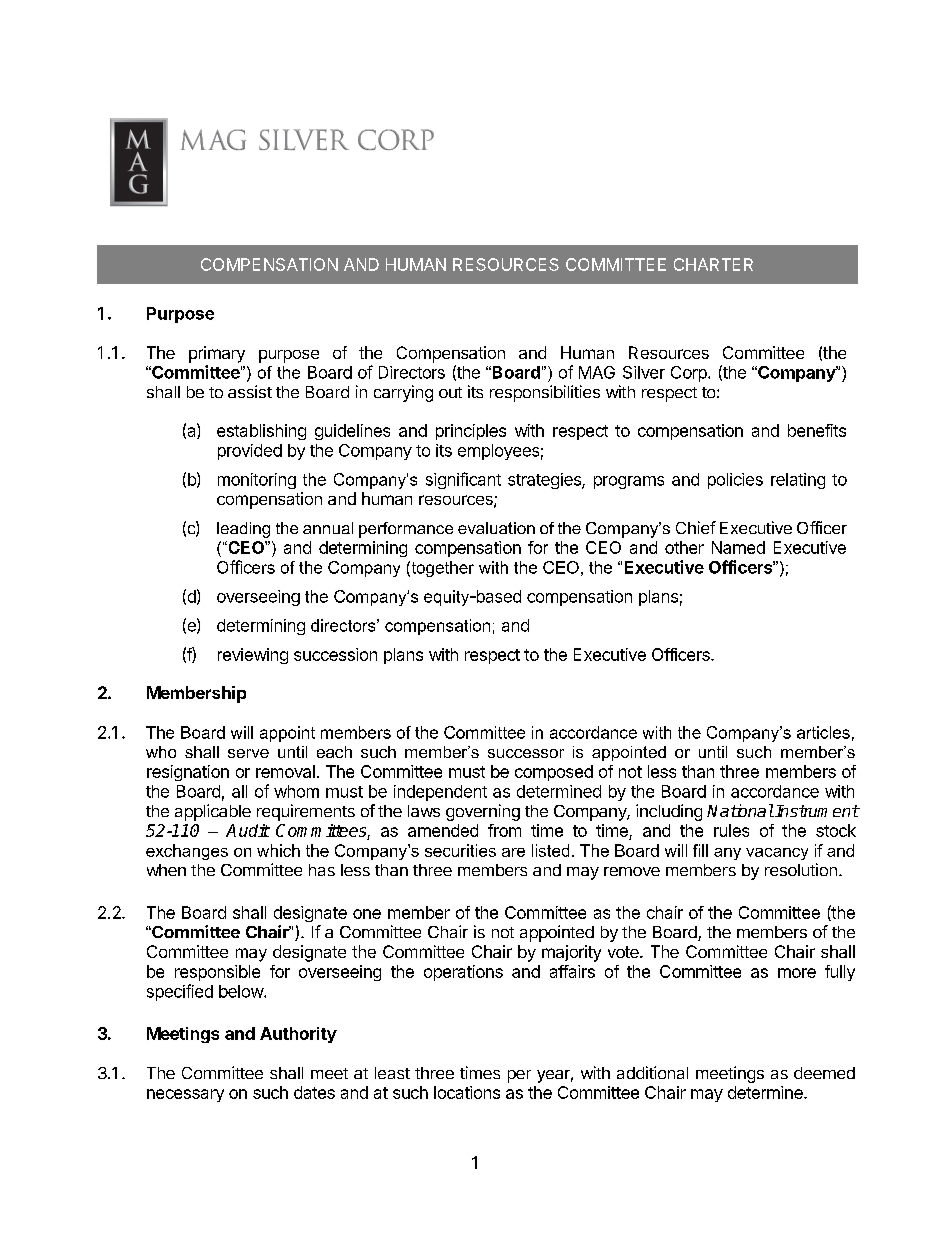 The width and height of the screenshot is (952, 1233). What do you see at coordinates (278, 850) in the screenshot?
I see `which` at bounding box center [278, 850].
